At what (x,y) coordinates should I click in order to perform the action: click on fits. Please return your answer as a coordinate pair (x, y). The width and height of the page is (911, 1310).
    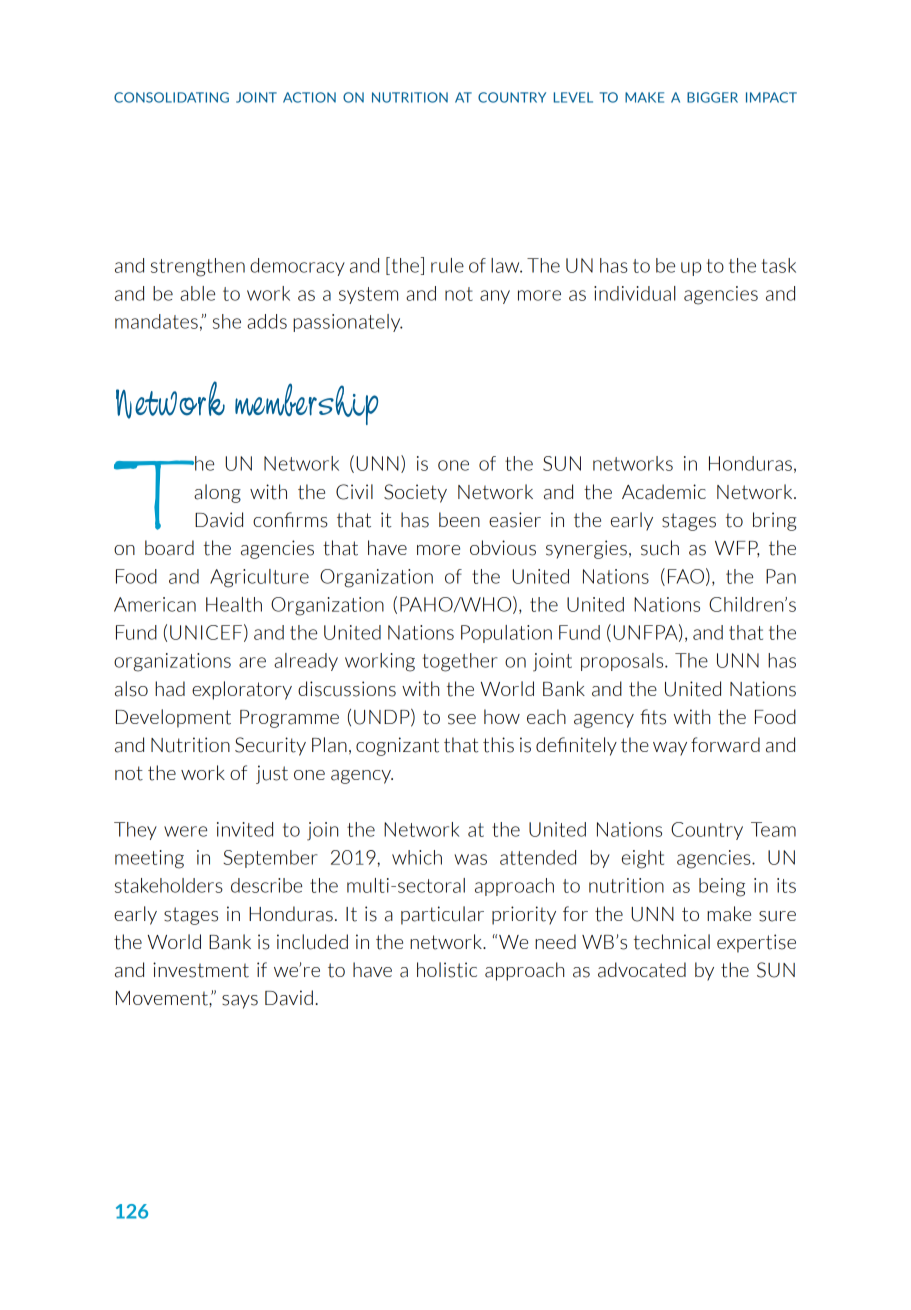
    Looking at the image, I should click on (653, 717).
